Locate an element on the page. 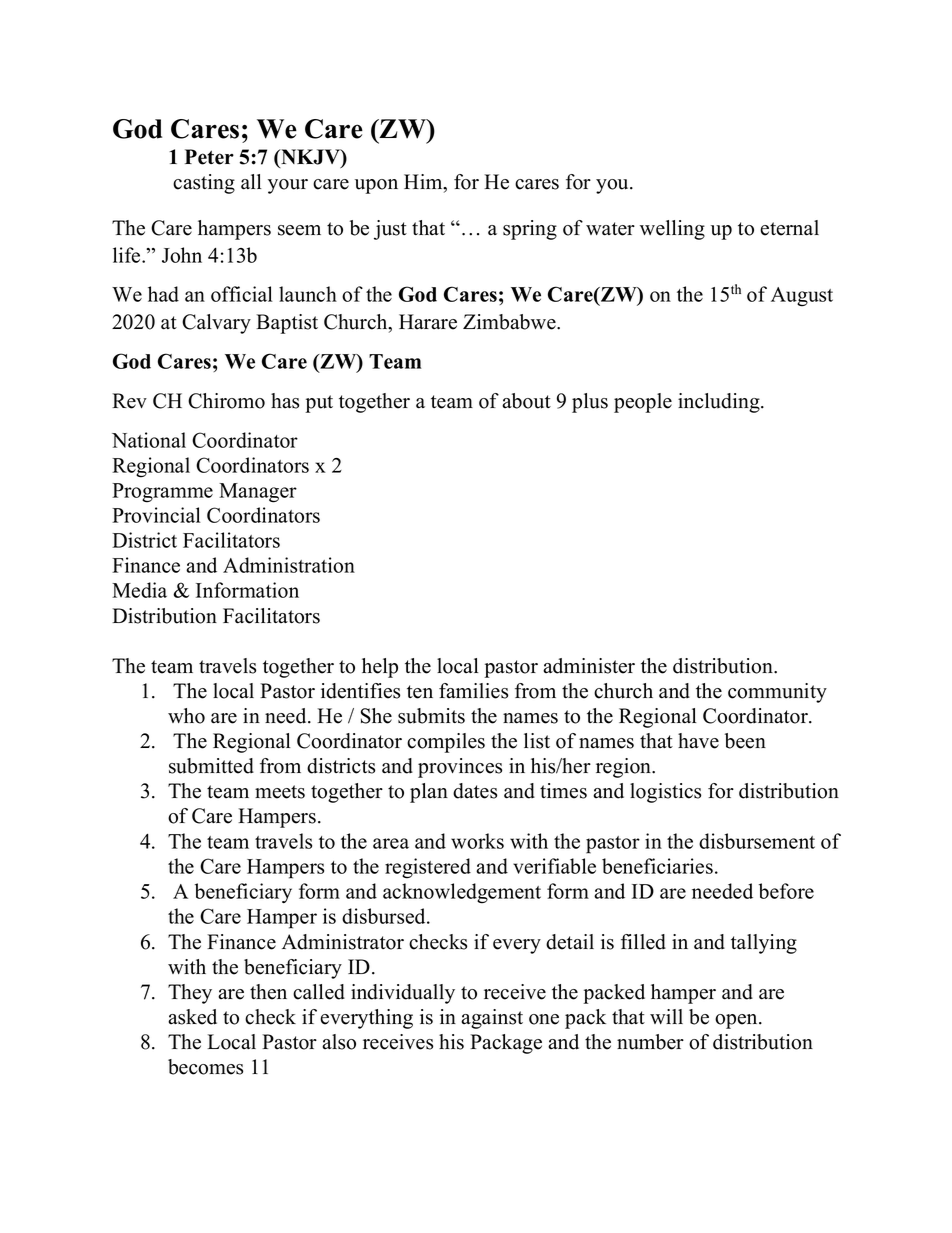  asked is located at coordinates (192, 1017).
